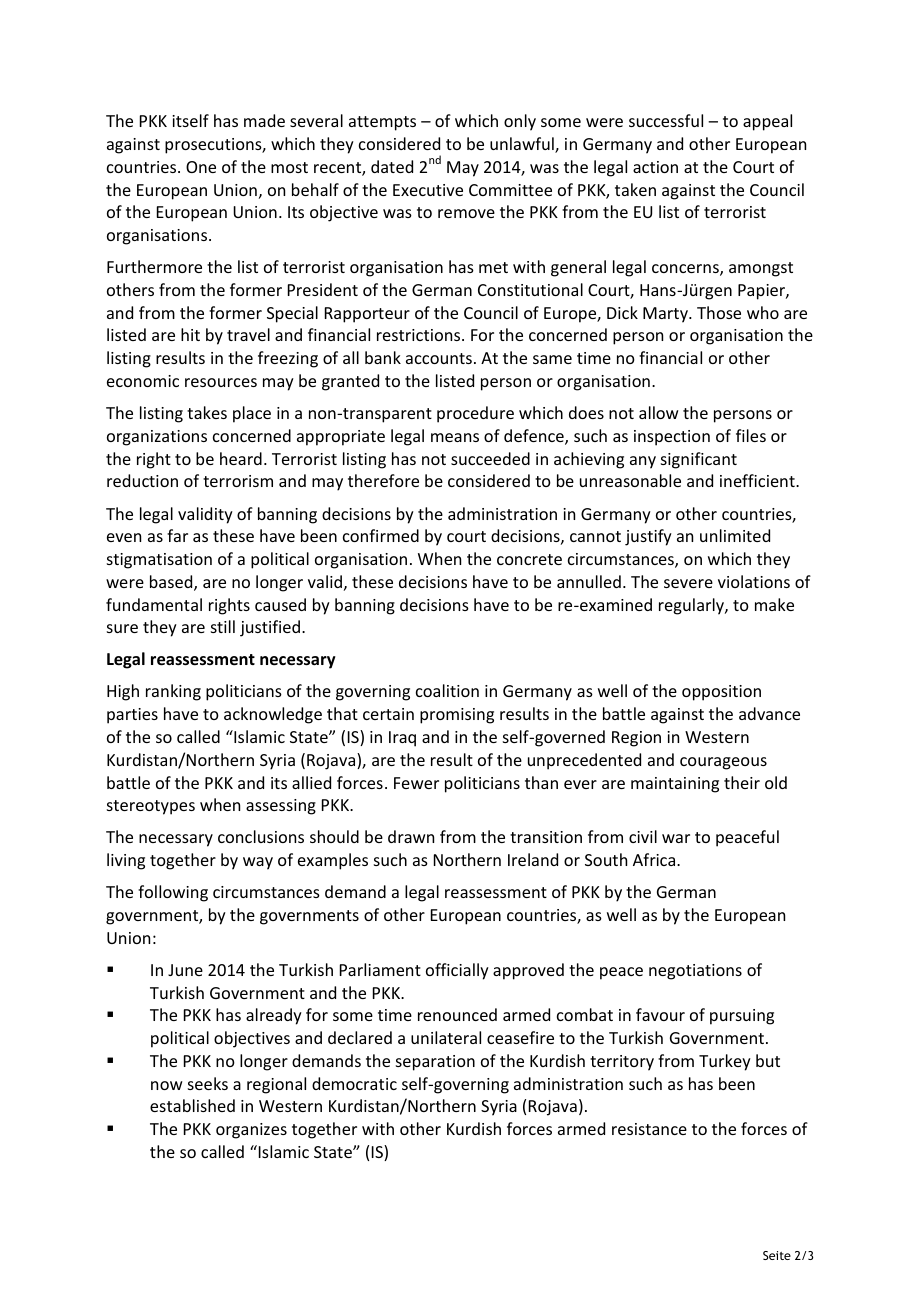 Image resolution: width=924 pixels, height=1308 pixels. Describe the element at coordinates (655, 167) in the screenshot. I see `action` at that location.
